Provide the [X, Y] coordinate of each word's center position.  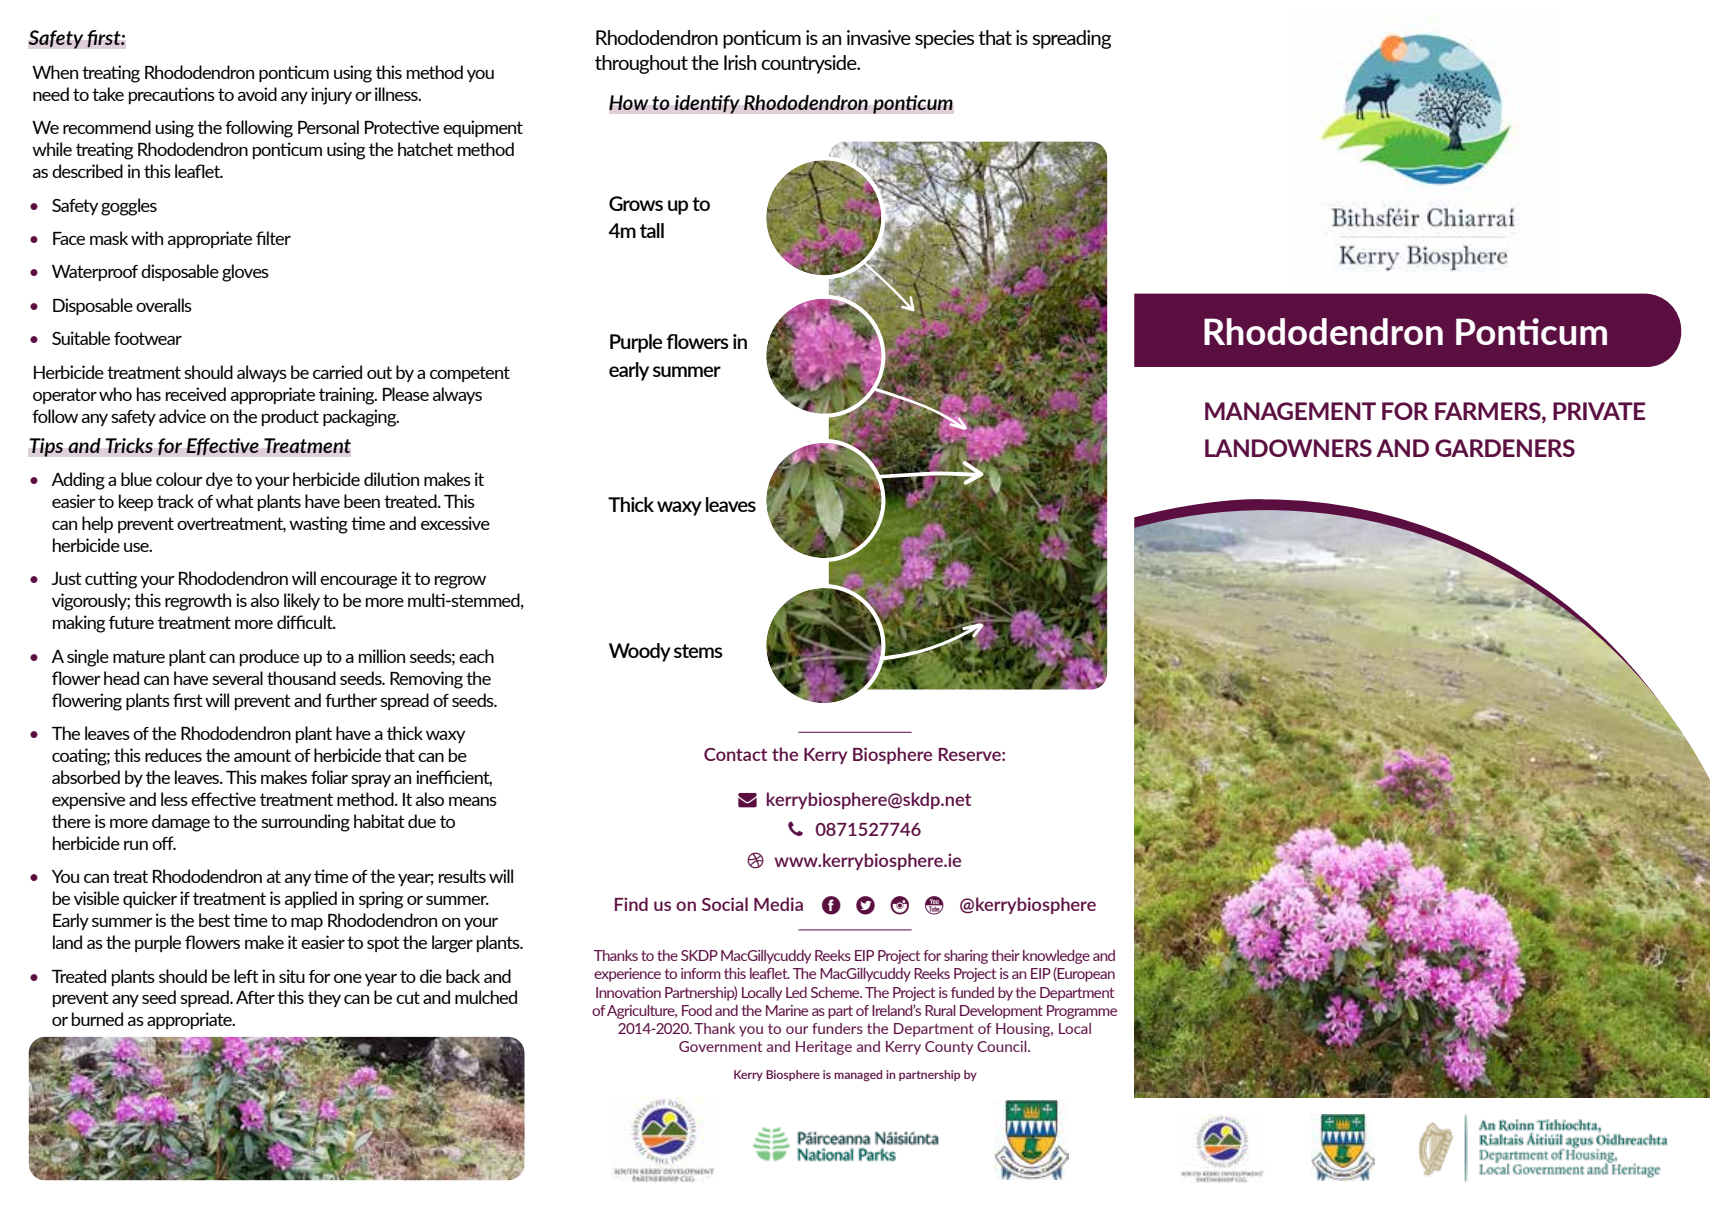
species [944, 39]
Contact [735, 754]
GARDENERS [1505, 448]
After [255, 997]
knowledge [1056, 957]
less [174, 799]
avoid [257, 94]
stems [698, 651]
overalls [164, 305]
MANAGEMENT [1290, 411]
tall [652, 230]
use [137, 547]
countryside [810, 64]
